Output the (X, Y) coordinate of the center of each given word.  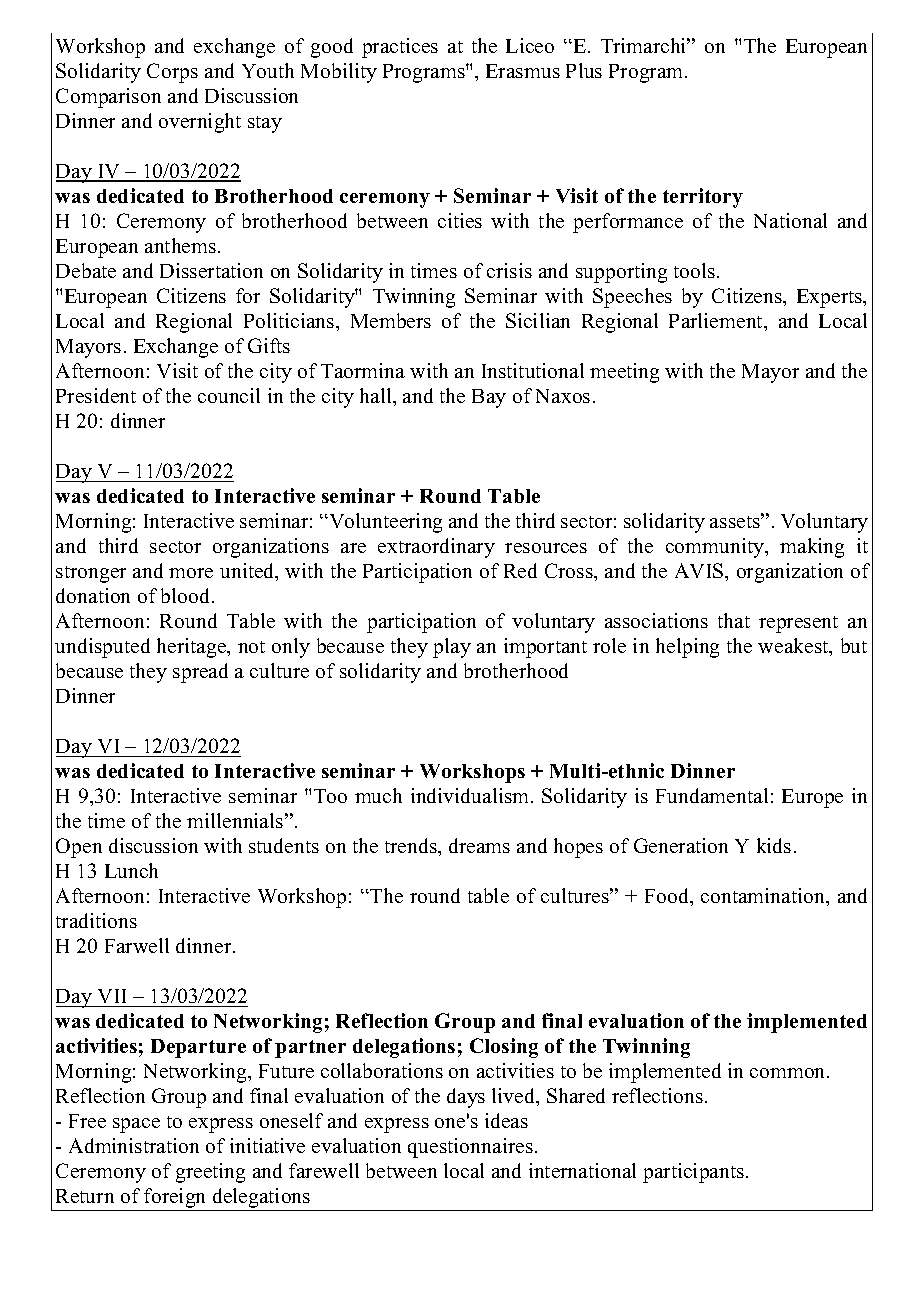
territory (703, 198)
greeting (210, 1173)
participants (695, 1173)
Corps (172, 73)
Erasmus (523, 71)
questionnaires (470, 1148)
